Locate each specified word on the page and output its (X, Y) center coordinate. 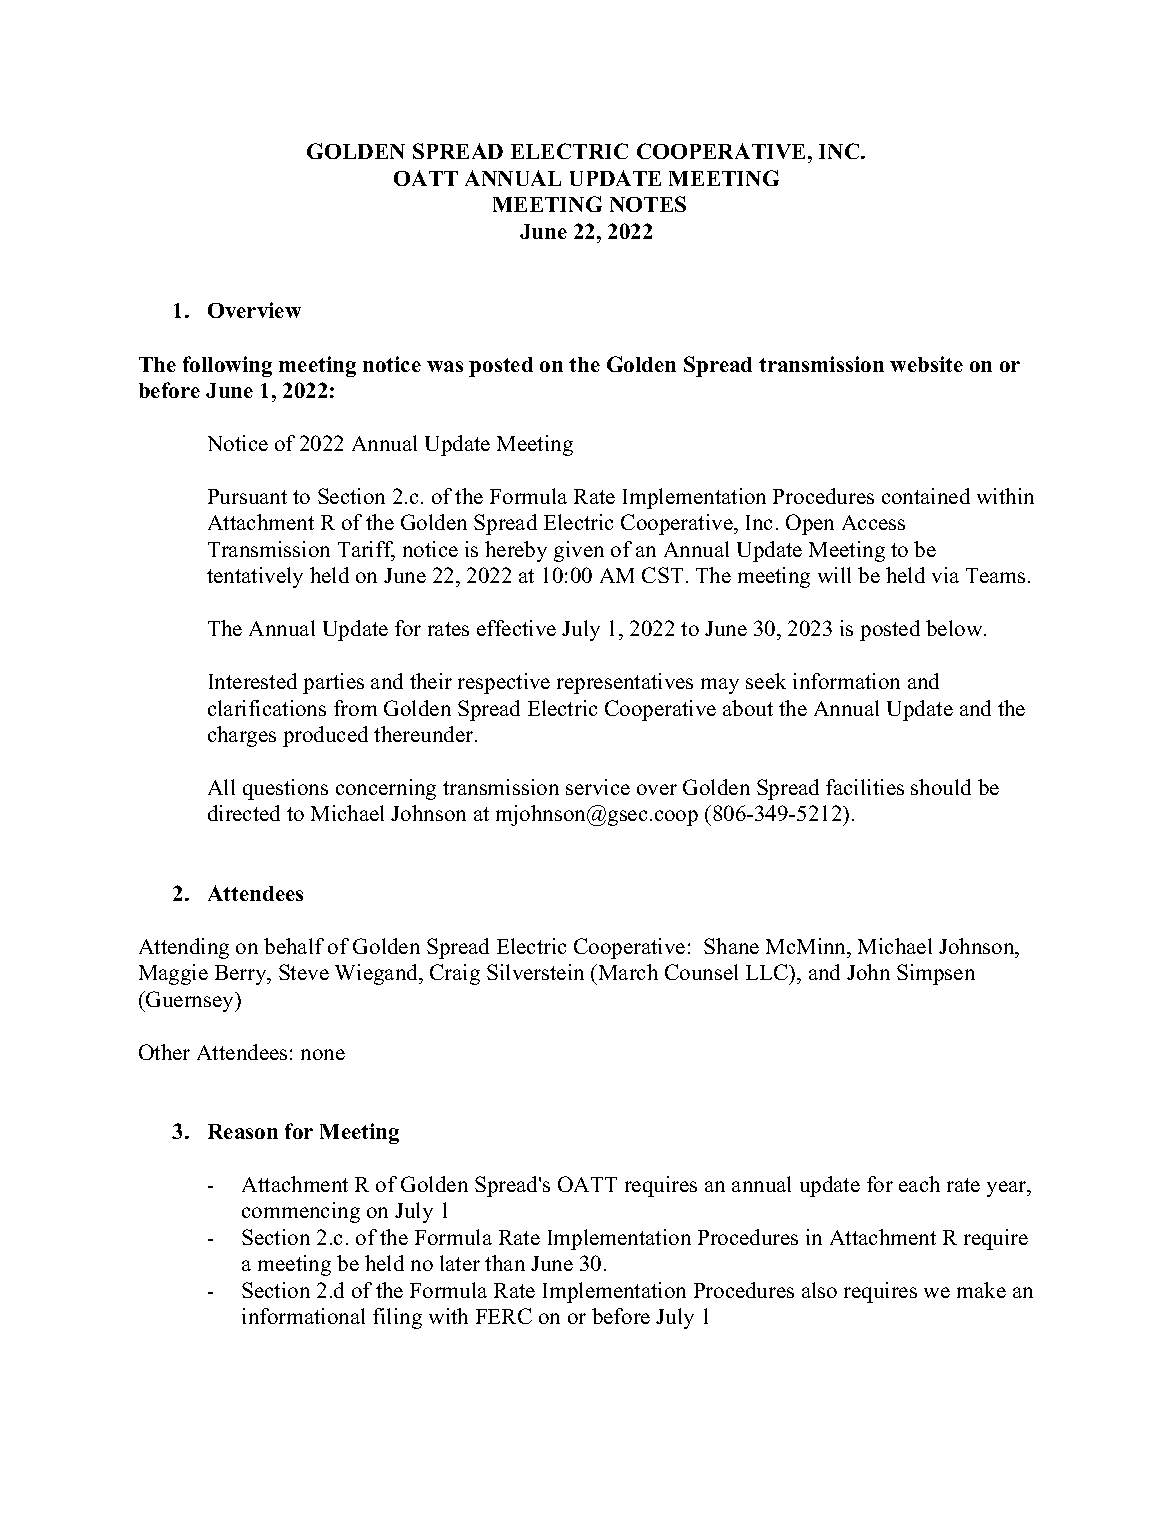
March (627, 972)
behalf (294, 946)
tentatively (255, 577)
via (945, 575)
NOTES (648, 204)
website (926, 364)
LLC (768, 974)
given (579, 551)
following (227, 366)
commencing (301, 1212)
